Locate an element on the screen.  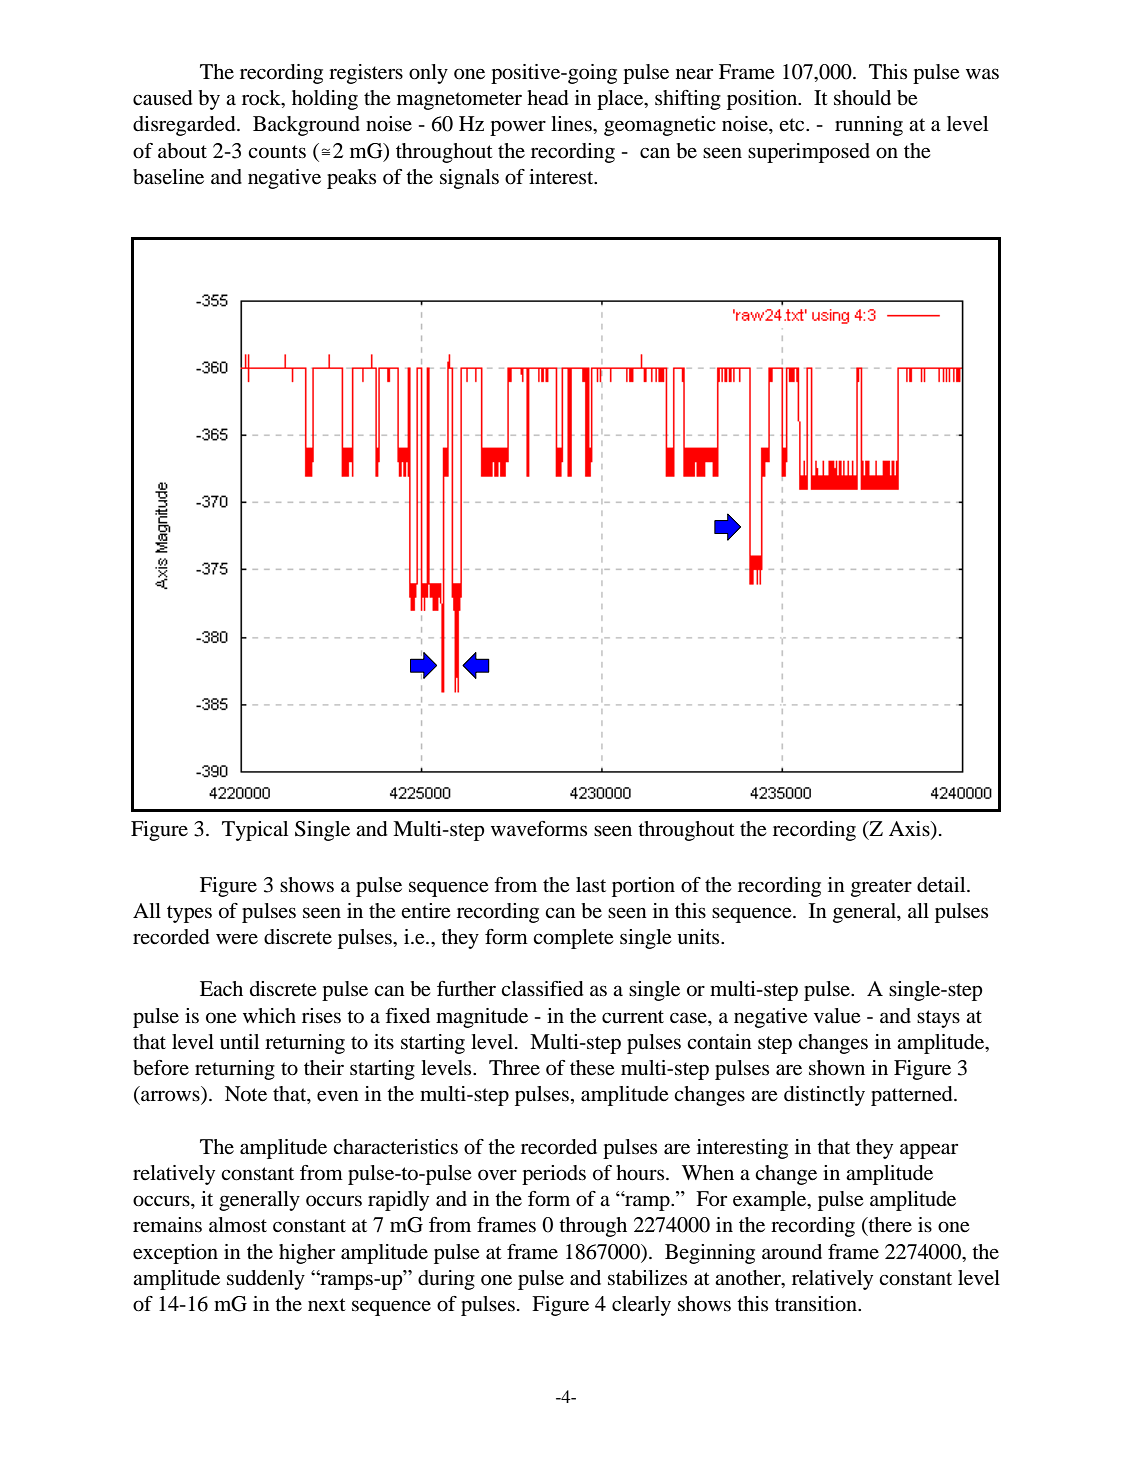
rock is located at coordinates (262, 99).
